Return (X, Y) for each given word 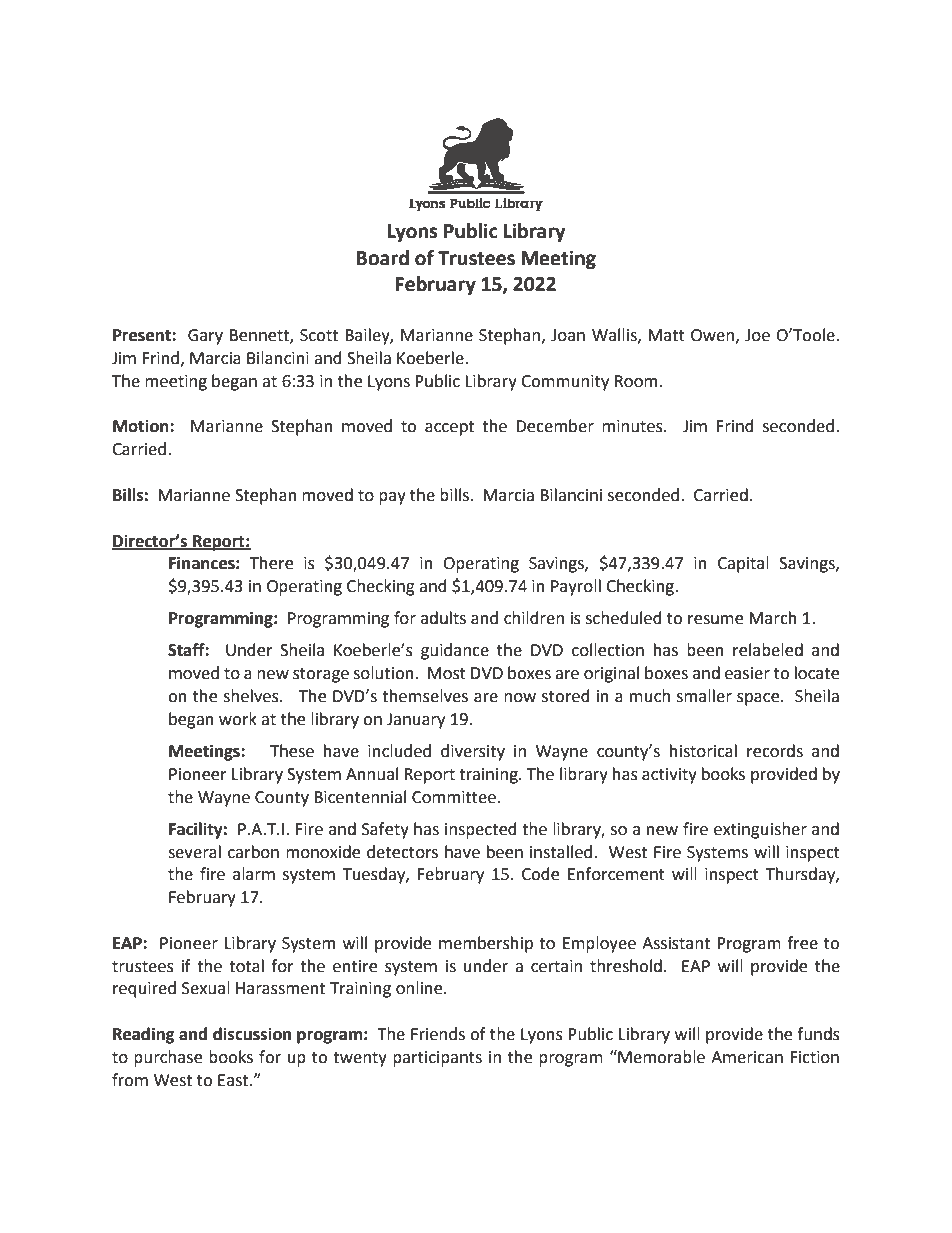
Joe (757, 335)
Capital (743, 564)
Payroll (576, 587)
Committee (454, 797)
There (271, 563)
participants (437, 1059)
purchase (168, 1058)
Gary (205, 337)
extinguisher (760, 830)
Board (383, 258)
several (194, 852)
